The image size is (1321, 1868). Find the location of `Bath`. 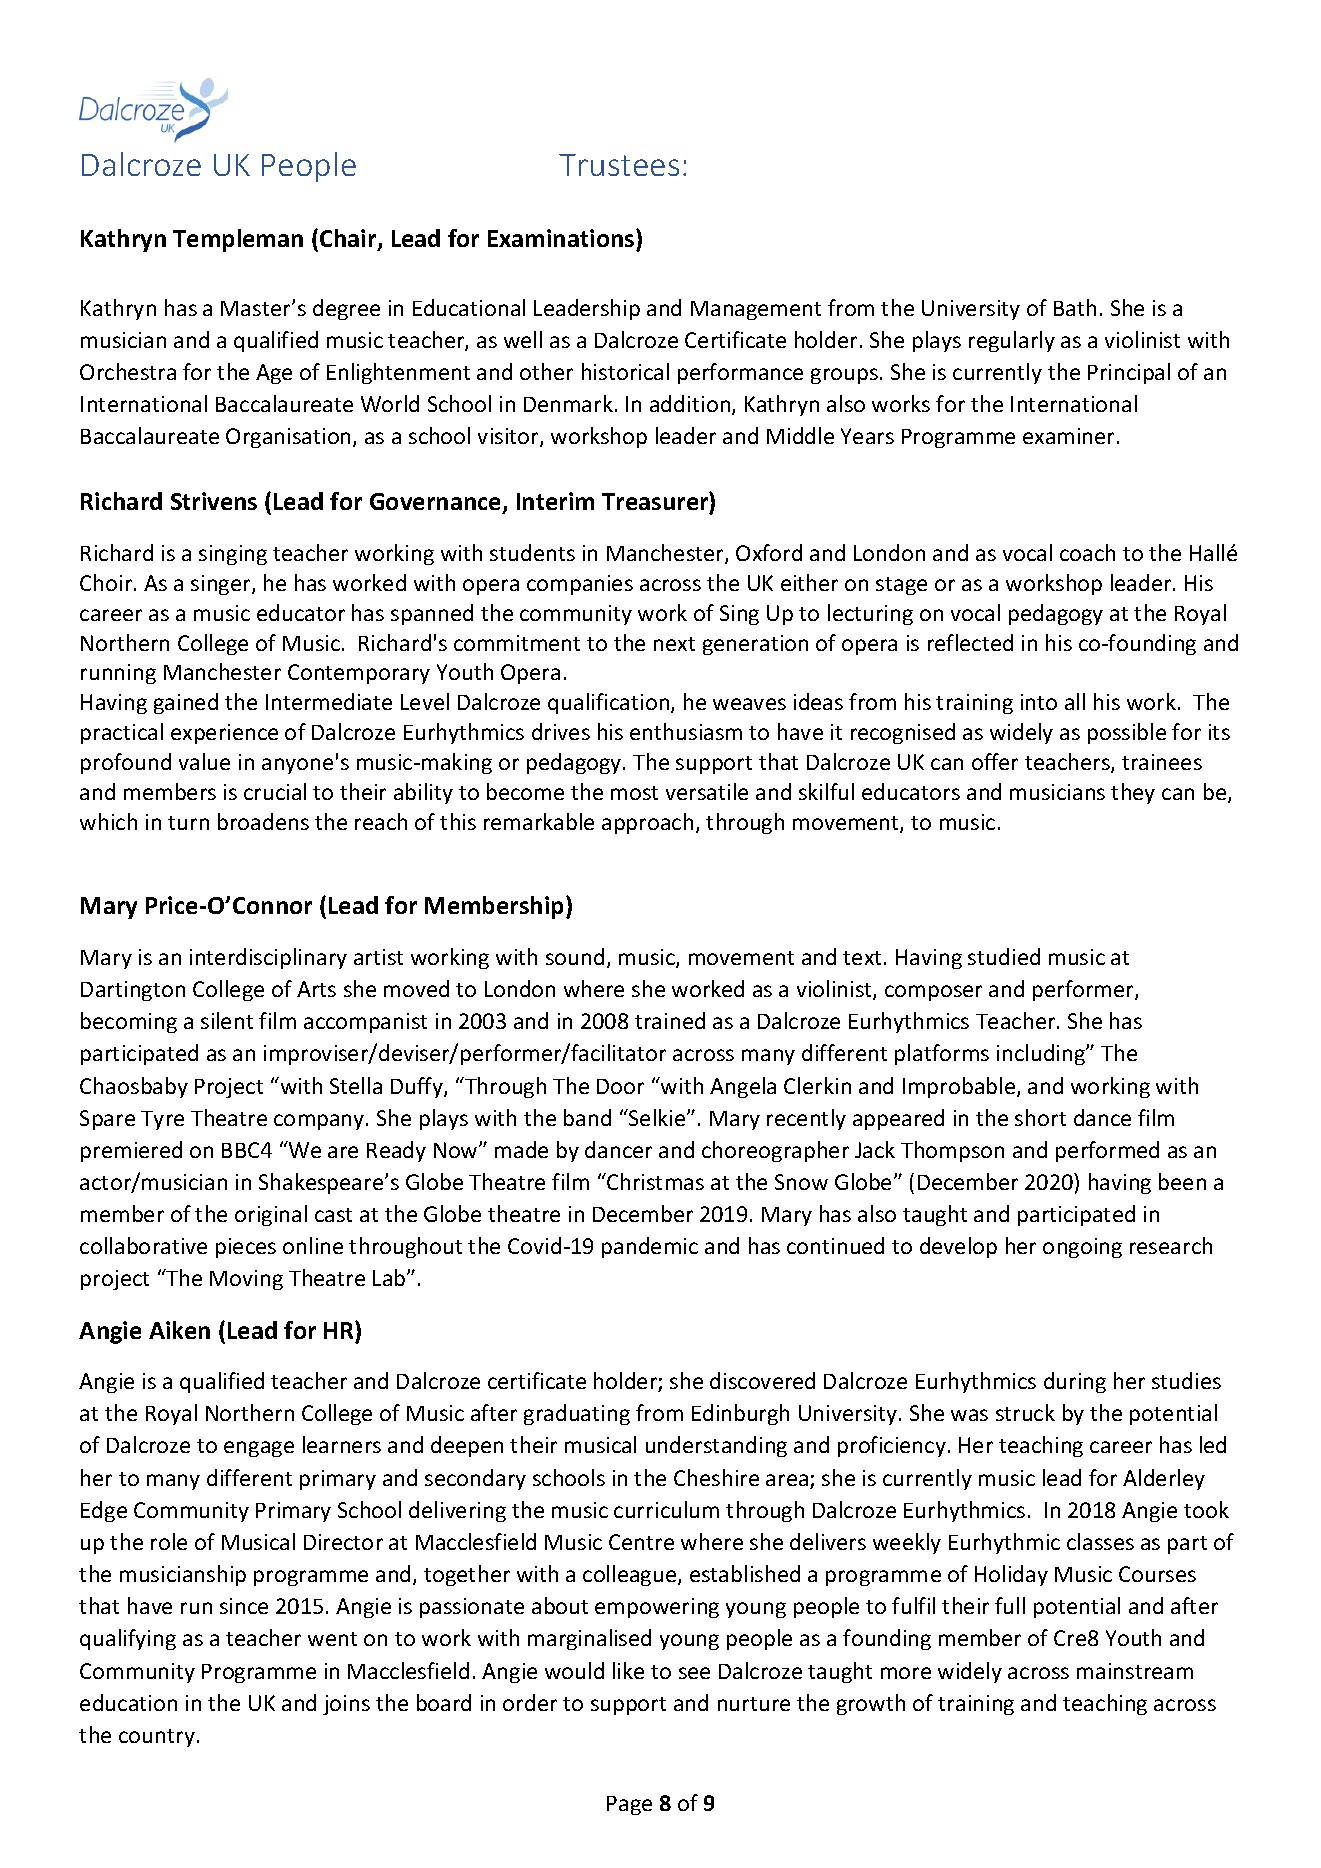

Bath is located at coordinates (1075, 307).
